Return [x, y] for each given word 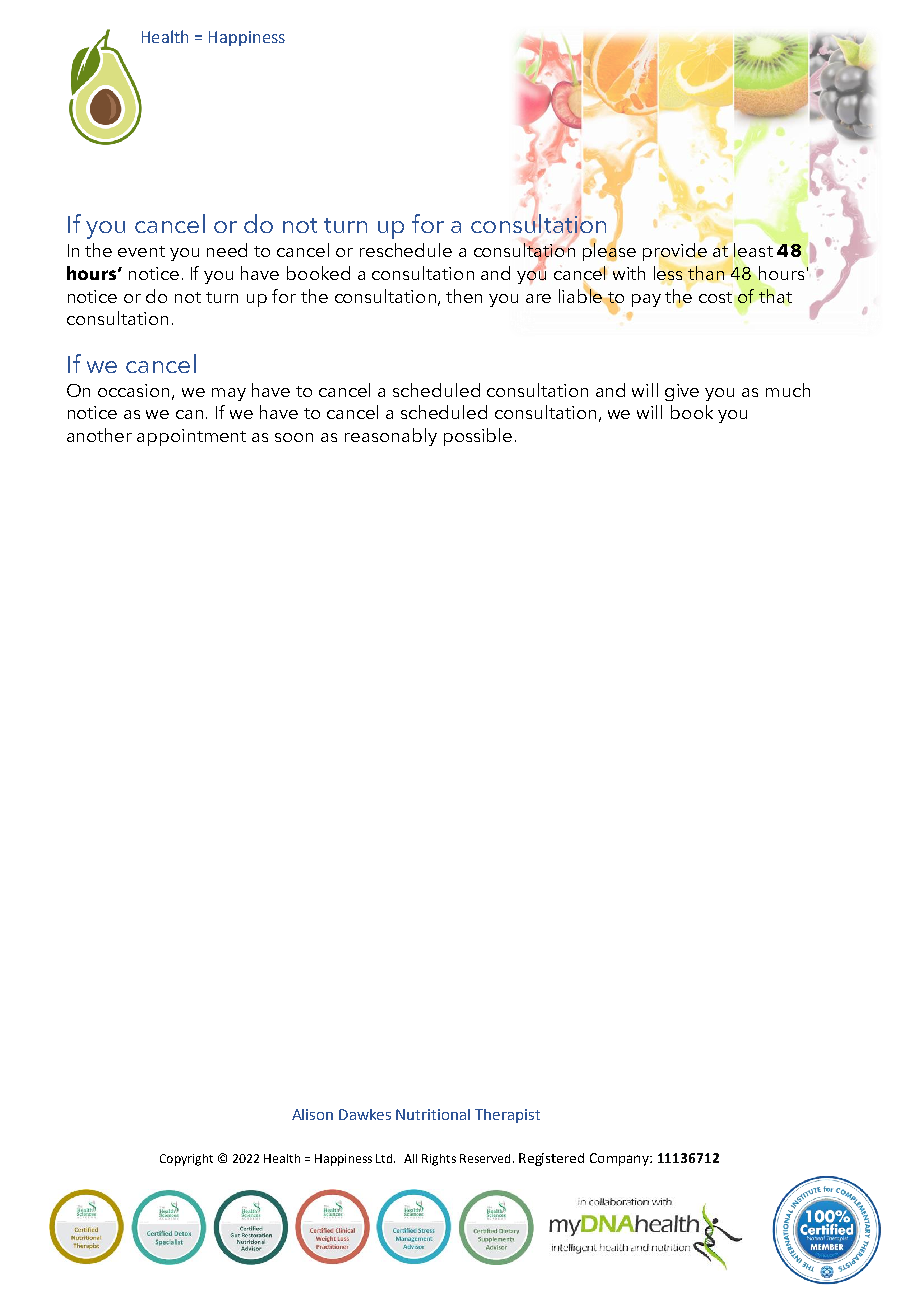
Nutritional [433, 1114]
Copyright [186, 1160]
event [141, 251]
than [706, 273]
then [464, 296]
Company [620, 1159]
